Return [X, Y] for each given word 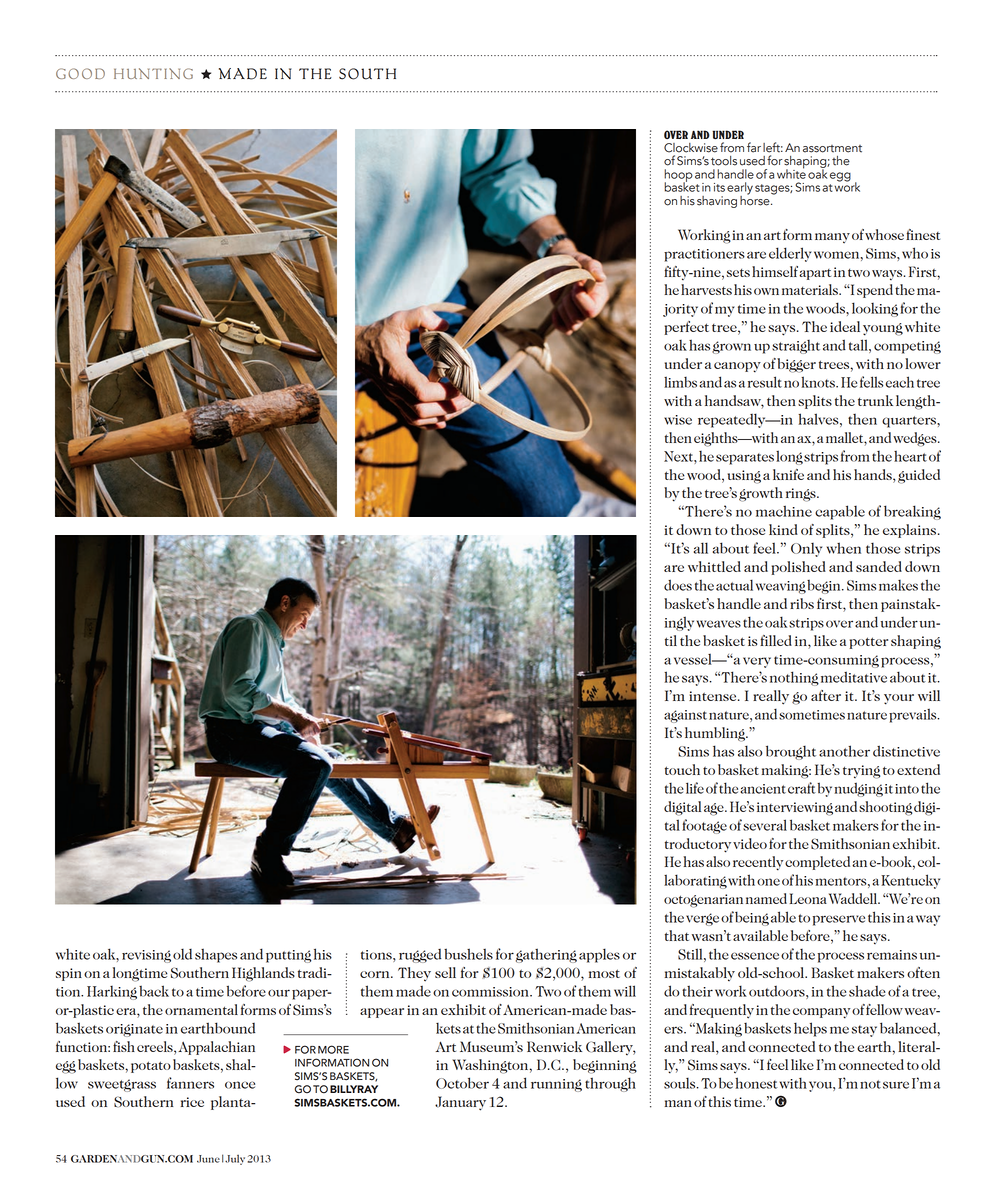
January [460, 1103]
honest [756, 1083]
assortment [832, 149]
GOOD [80, 73]
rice [192, 1102]
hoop [678, 176]
